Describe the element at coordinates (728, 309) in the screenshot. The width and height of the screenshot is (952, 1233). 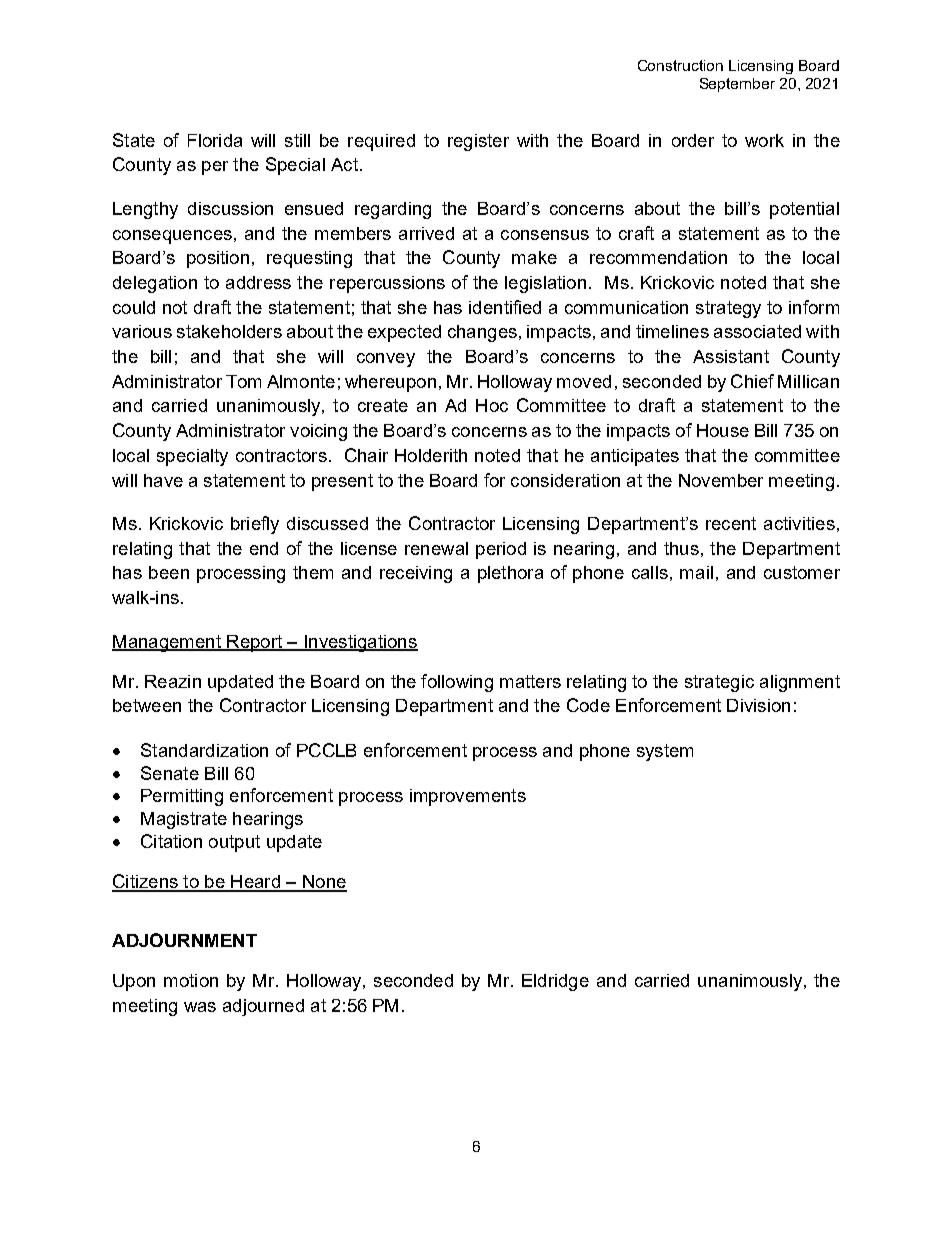
I see `strategy` at that location.
